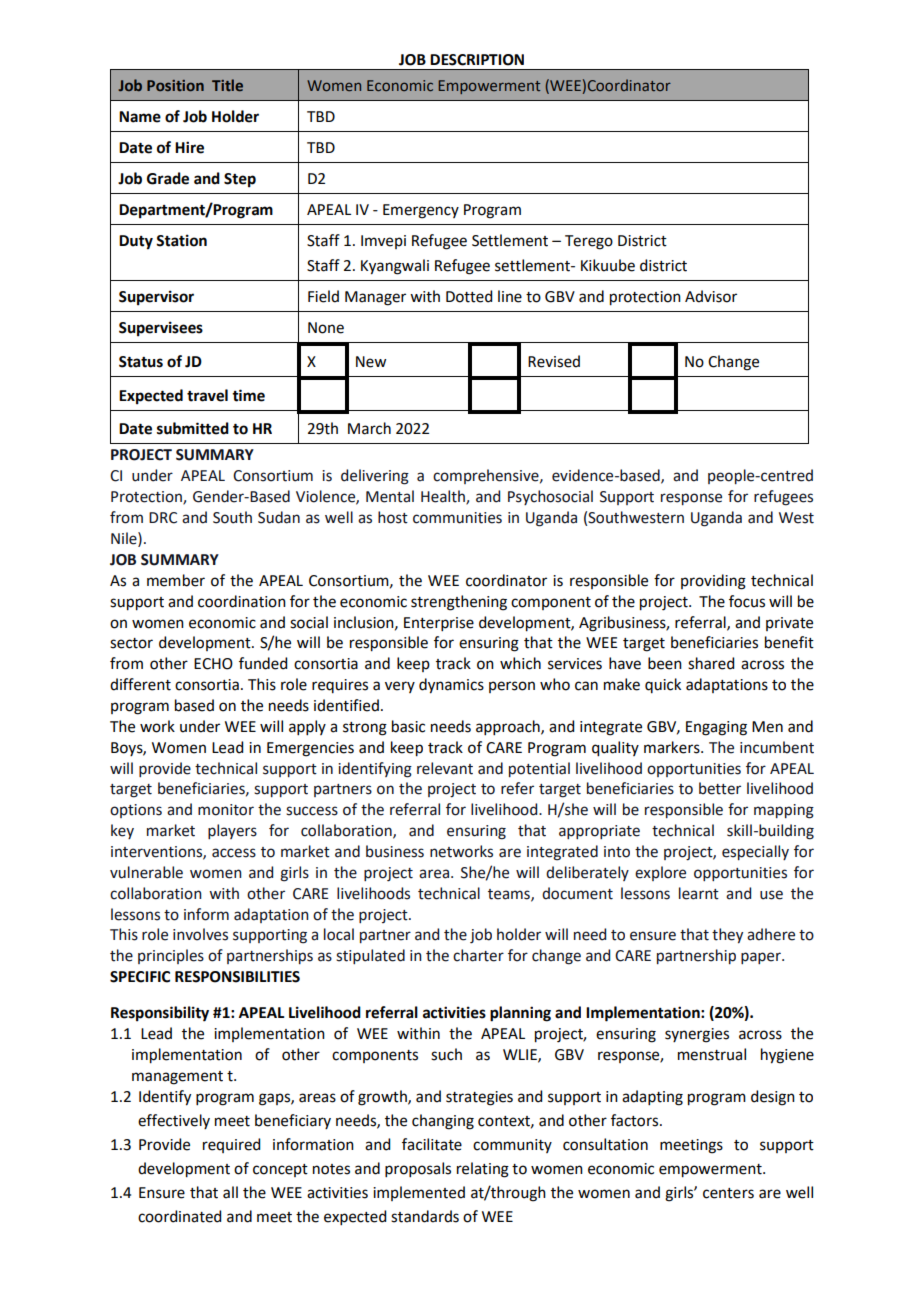  Describe the element at coordinates (226, 810) in the screenshot. I see `monitor` at that location.
